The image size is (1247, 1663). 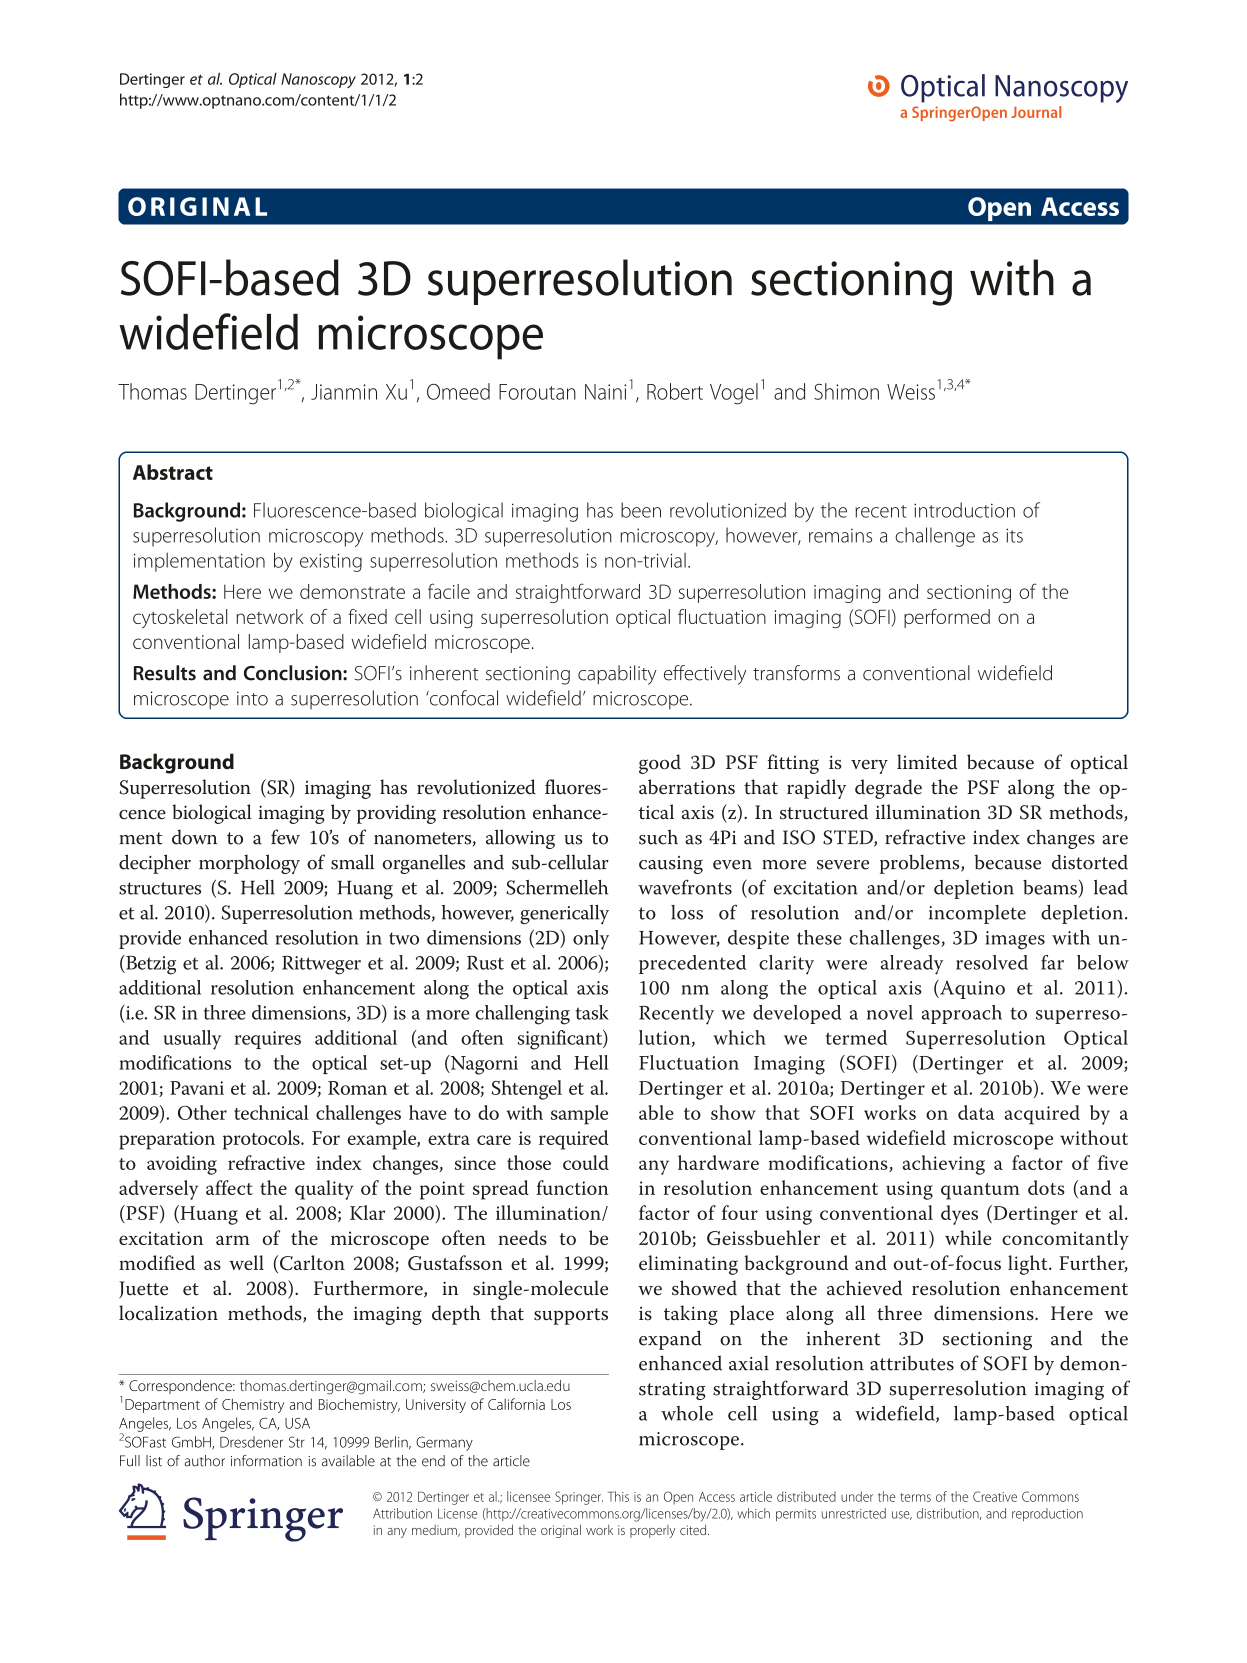 I want to click on information, so click(x=266, y=1461).
